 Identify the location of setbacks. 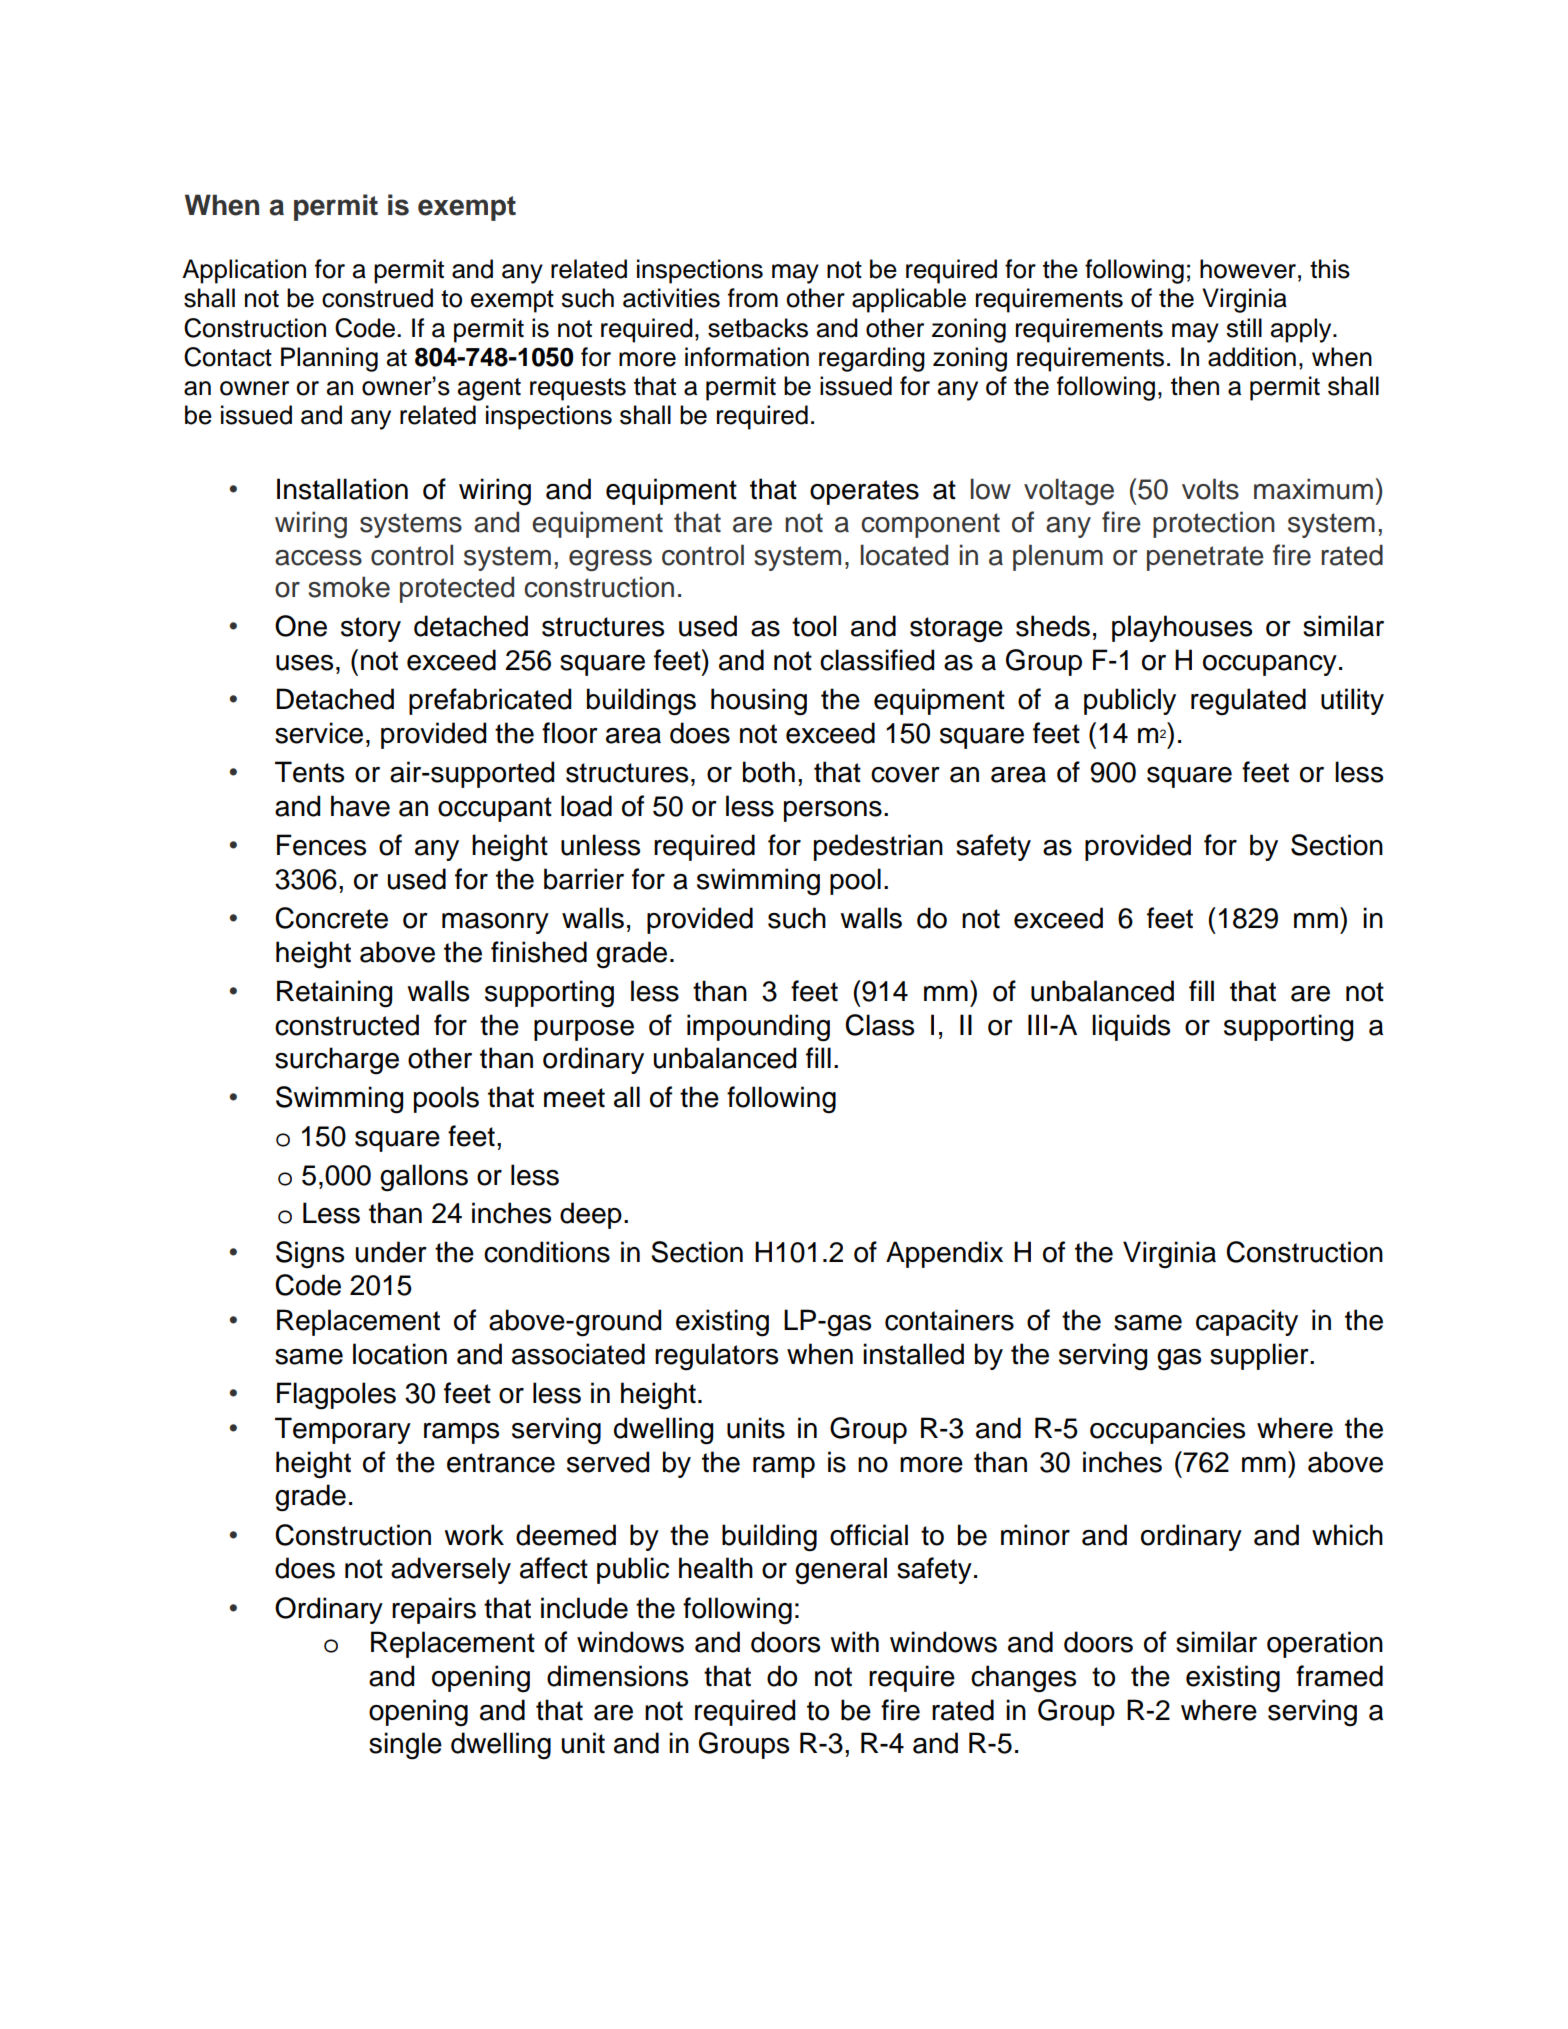
(758, 328).
